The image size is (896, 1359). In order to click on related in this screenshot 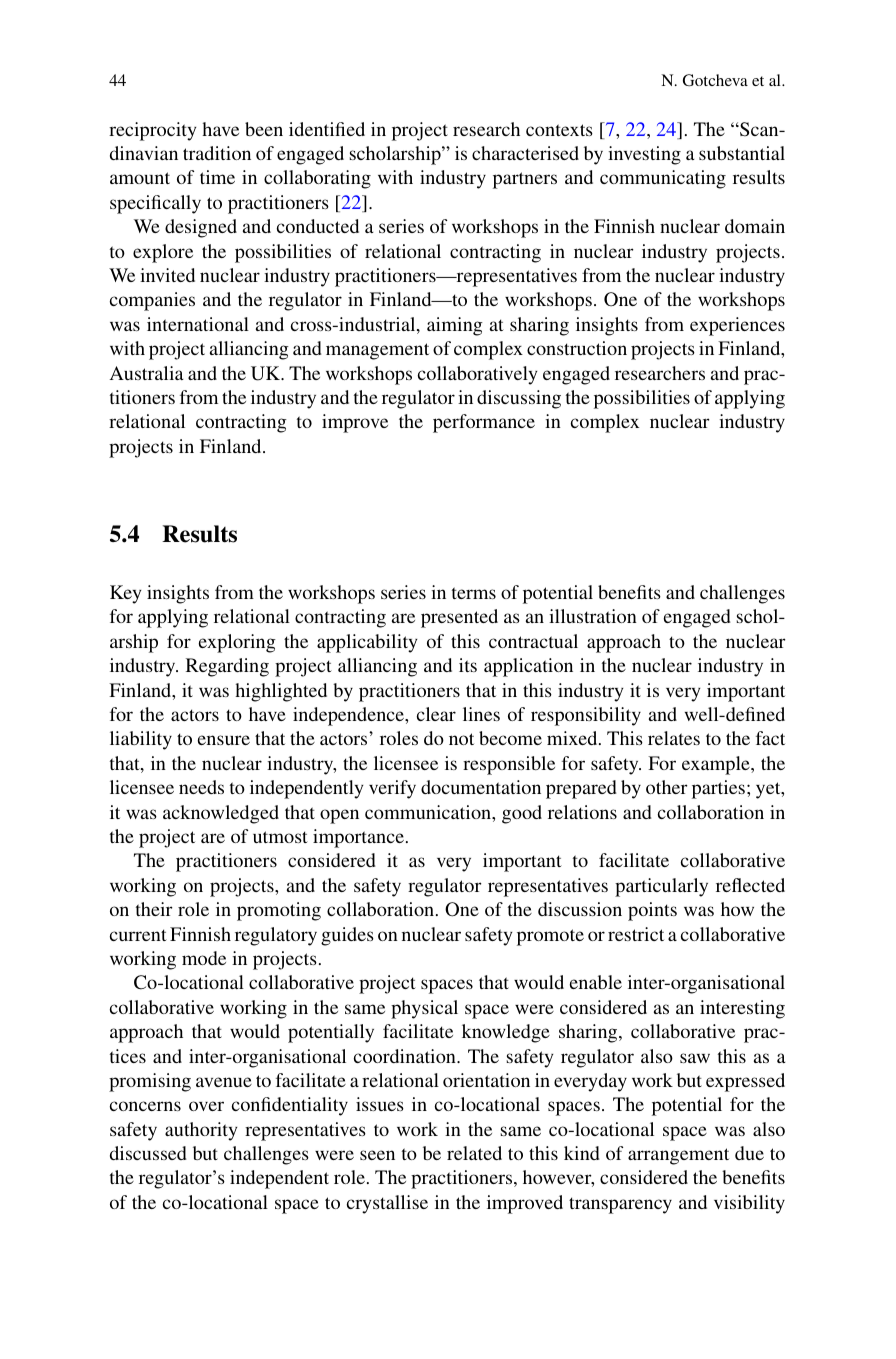, I will do `click(474, 1153)`.
